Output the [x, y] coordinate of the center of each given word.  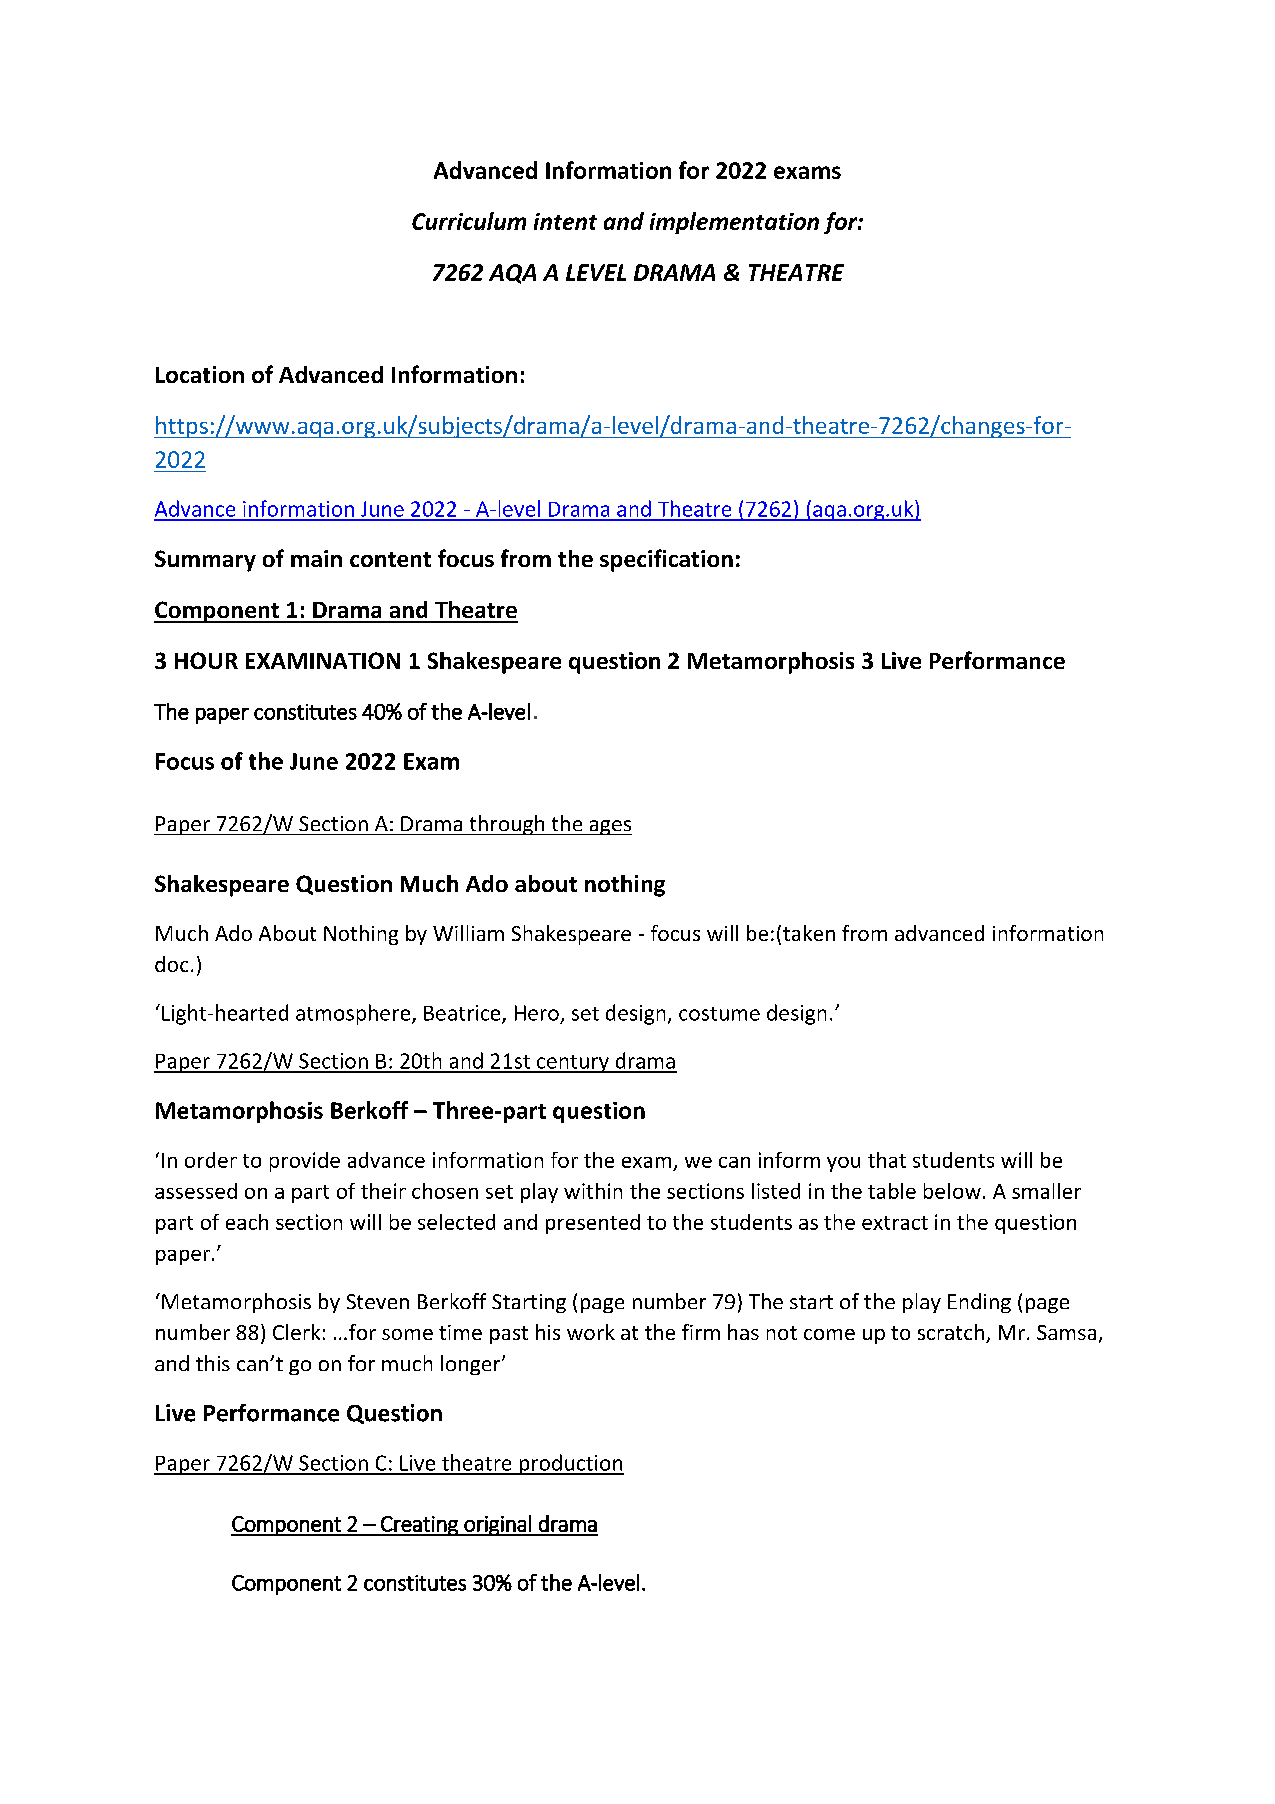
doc [171, 964]
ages [609, 827]
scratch [951, 1332]
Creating [419, 1526]
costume [719, 1014]
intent [565, 221]
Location [200, 374]
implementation [734, 223]
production [570, 1464]
